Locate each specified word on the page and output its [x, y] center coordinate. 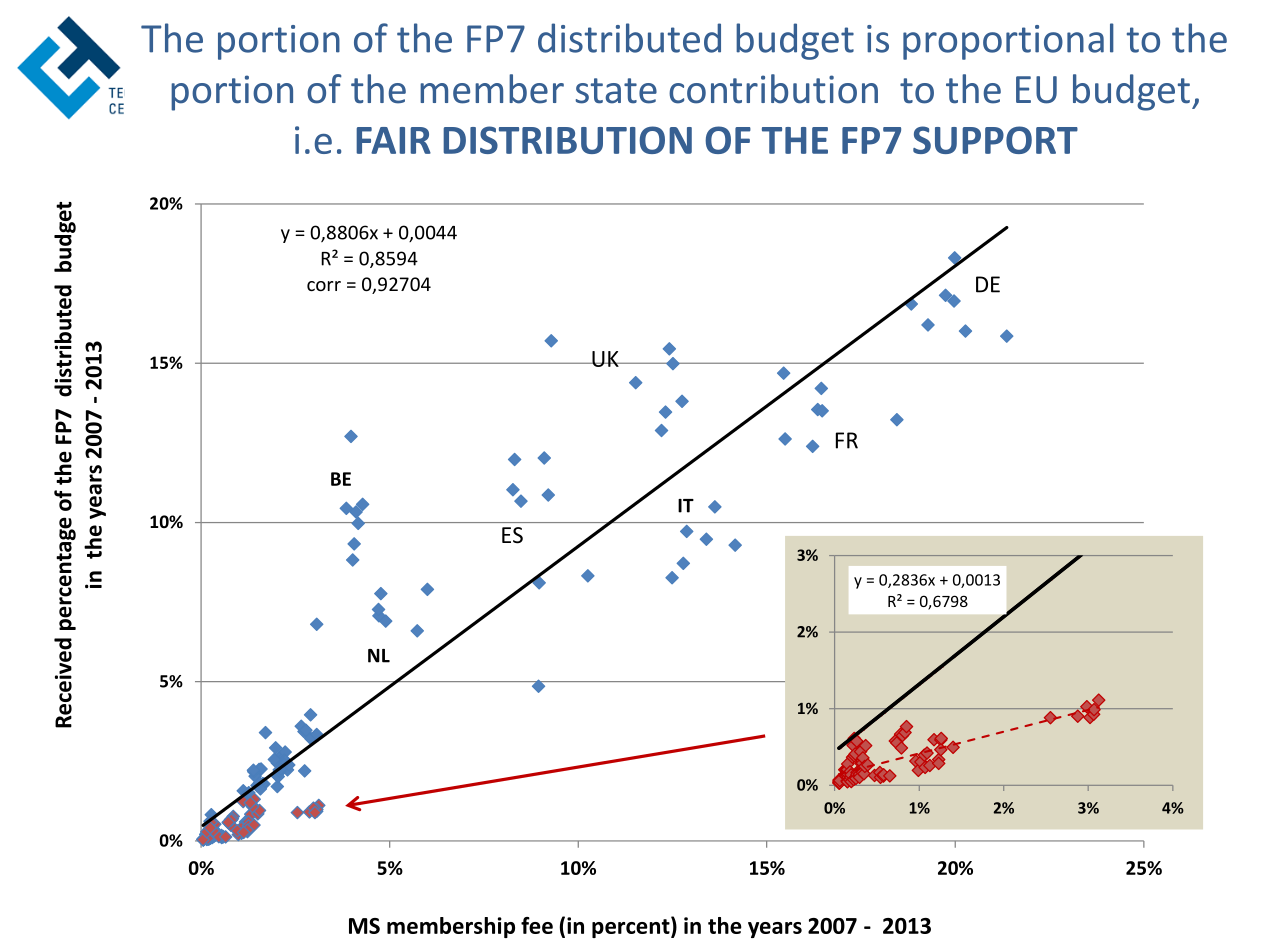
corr [324, 286]
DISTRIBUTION [567, 140]
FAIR [393, 140]
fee [537, 925]
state [616, 91]
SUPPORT [995, 140]
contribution [773, 89]
